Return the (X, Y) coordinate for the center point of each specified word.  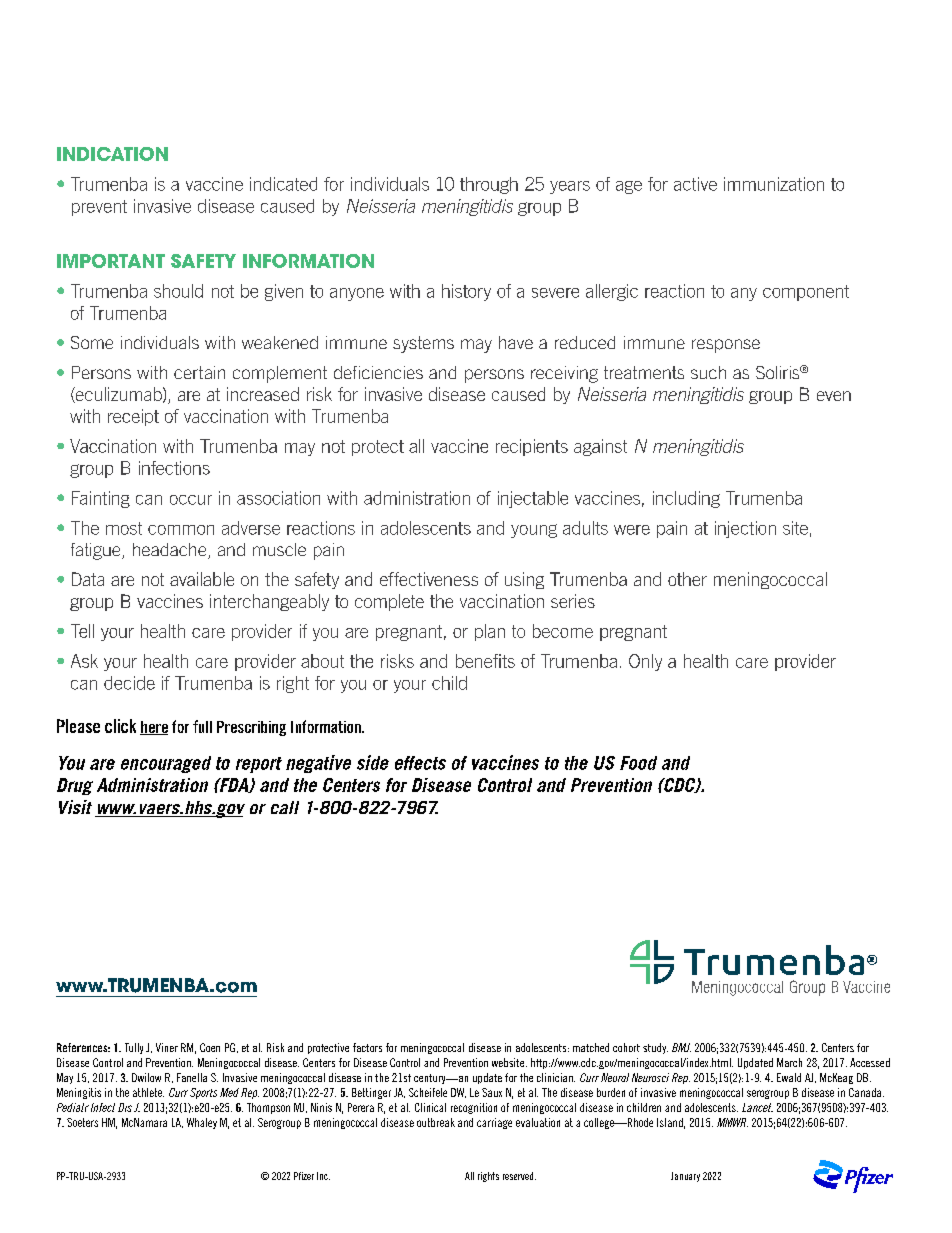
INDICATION (112, 154)
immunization (774, 184)
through (489, 185)
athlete (148, 1092)
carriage (494, 1123)
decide (129, 683)
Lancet (757, 1107)
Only (645, 662)
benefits (485, 661)
